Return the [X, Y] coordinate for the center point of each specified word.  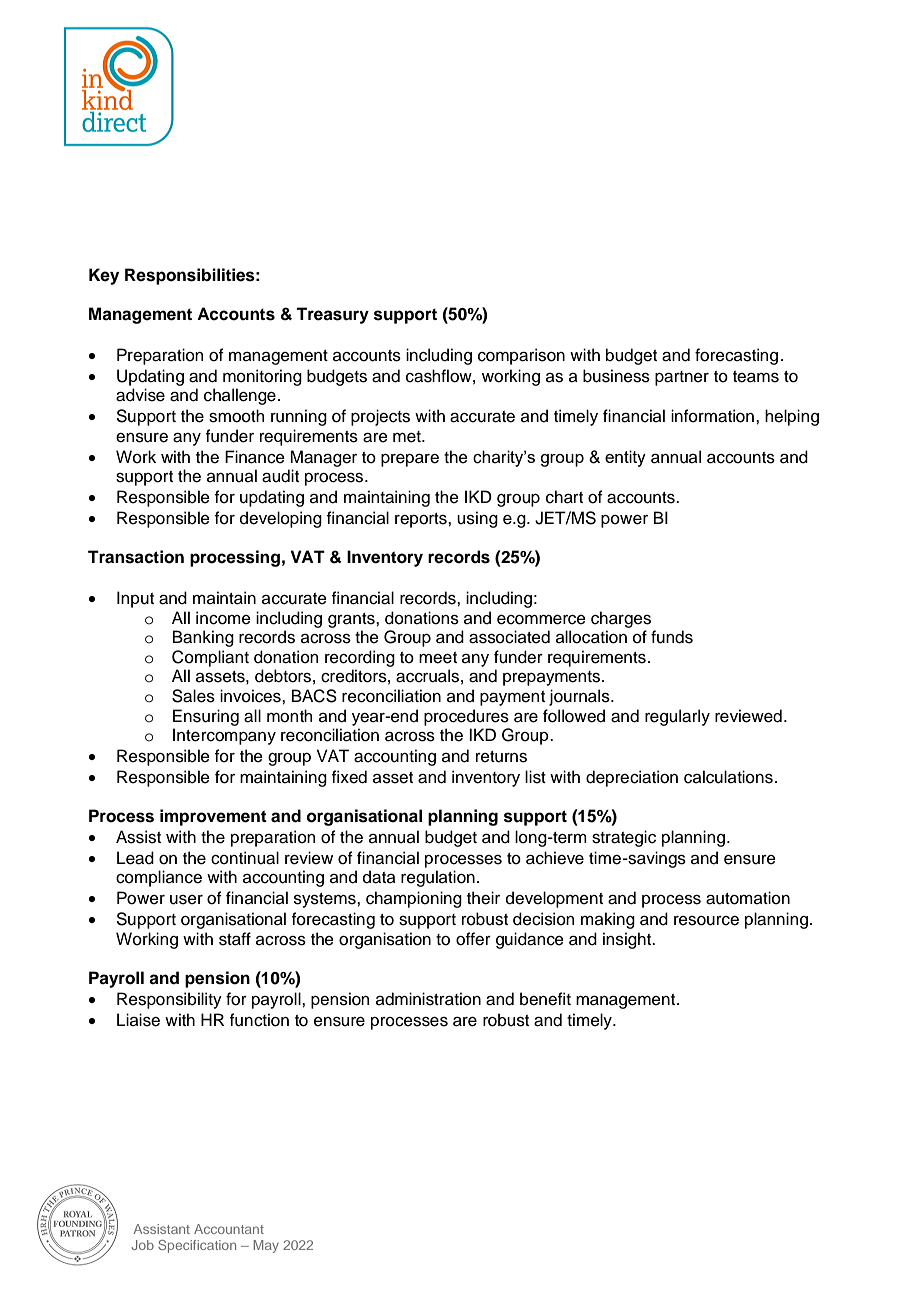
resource [706, 921]
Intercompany [224, 736]
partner [682, 378]
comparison [521, 356]
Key [104, 276]
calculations [728, 777]
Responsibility [169, 1000]
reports [422, 520]
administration [428, 999]
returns [501, 757]
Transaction [136, 557]
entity [625, 458]
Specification [197, 1246]
